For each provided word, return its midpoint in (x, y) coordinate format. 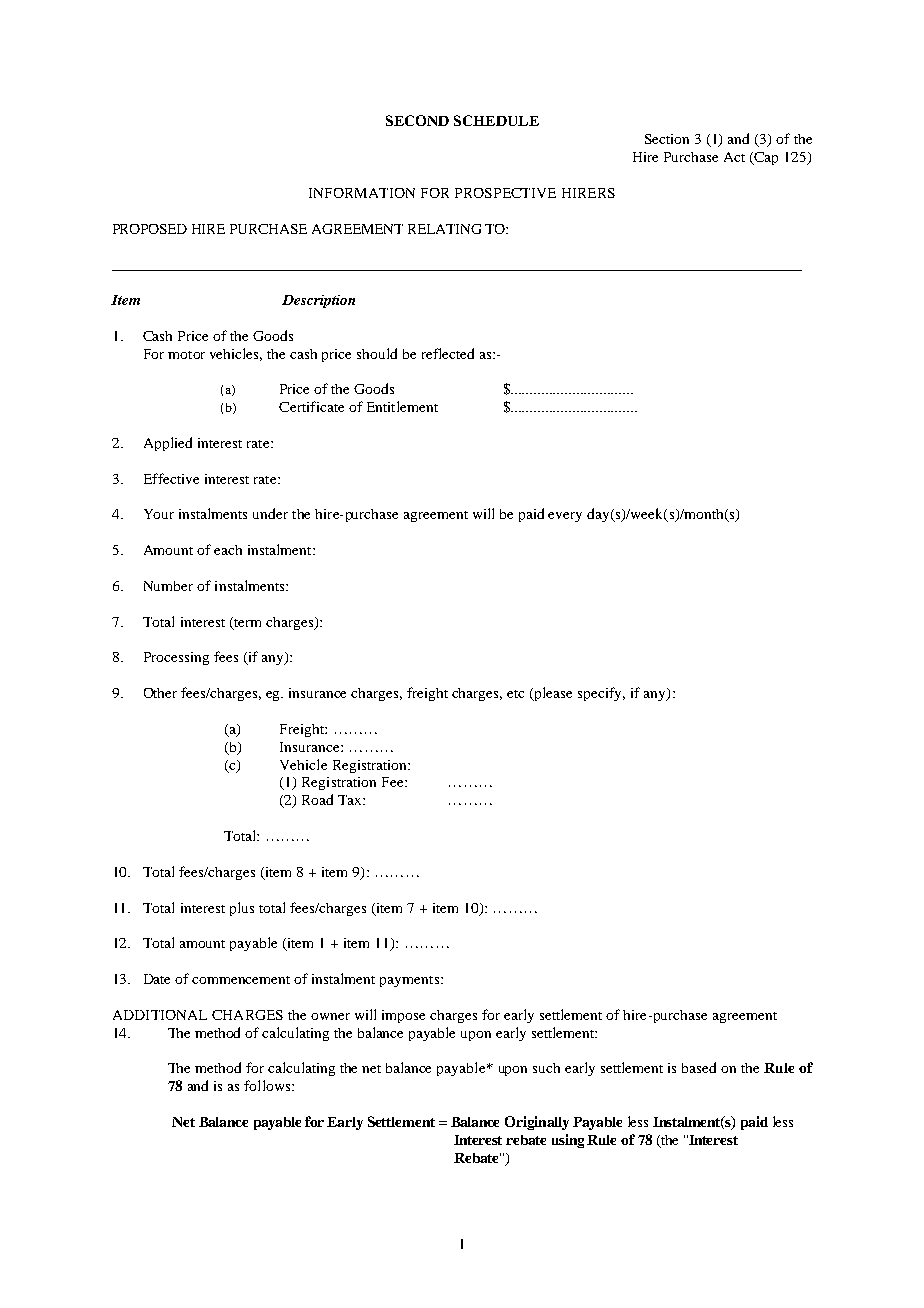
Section (667, 139)
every (565, 517)
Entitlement (402, 406)
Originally (537, 1123)
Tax (351, 800)
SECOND (417, 120)
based (699, 1067)
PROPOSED (150, 229)
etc (515, 694)
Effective (171, 478)
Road (317, 799)
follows (268, 1085)
